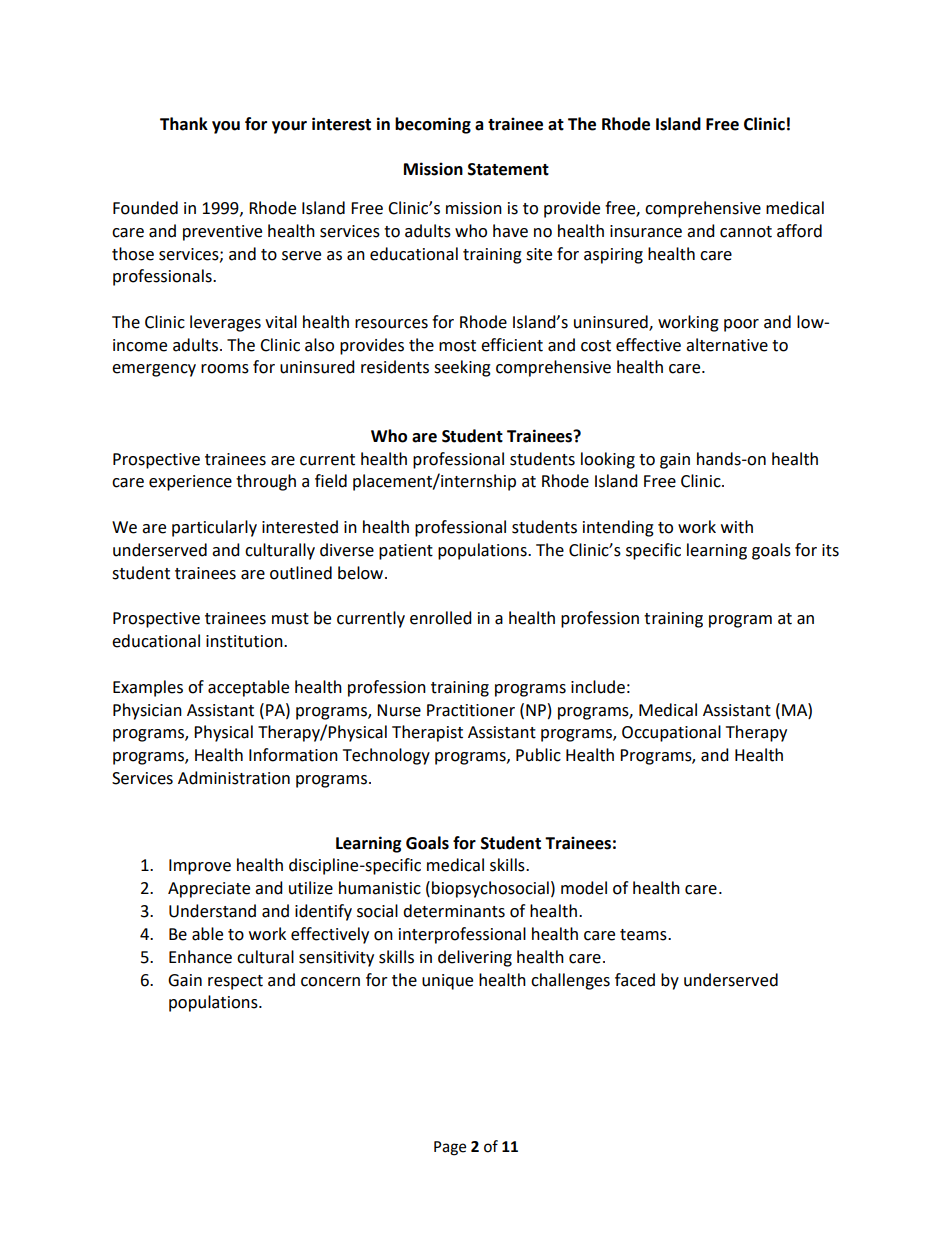  I want to click on Statement, so click(508, 169).
